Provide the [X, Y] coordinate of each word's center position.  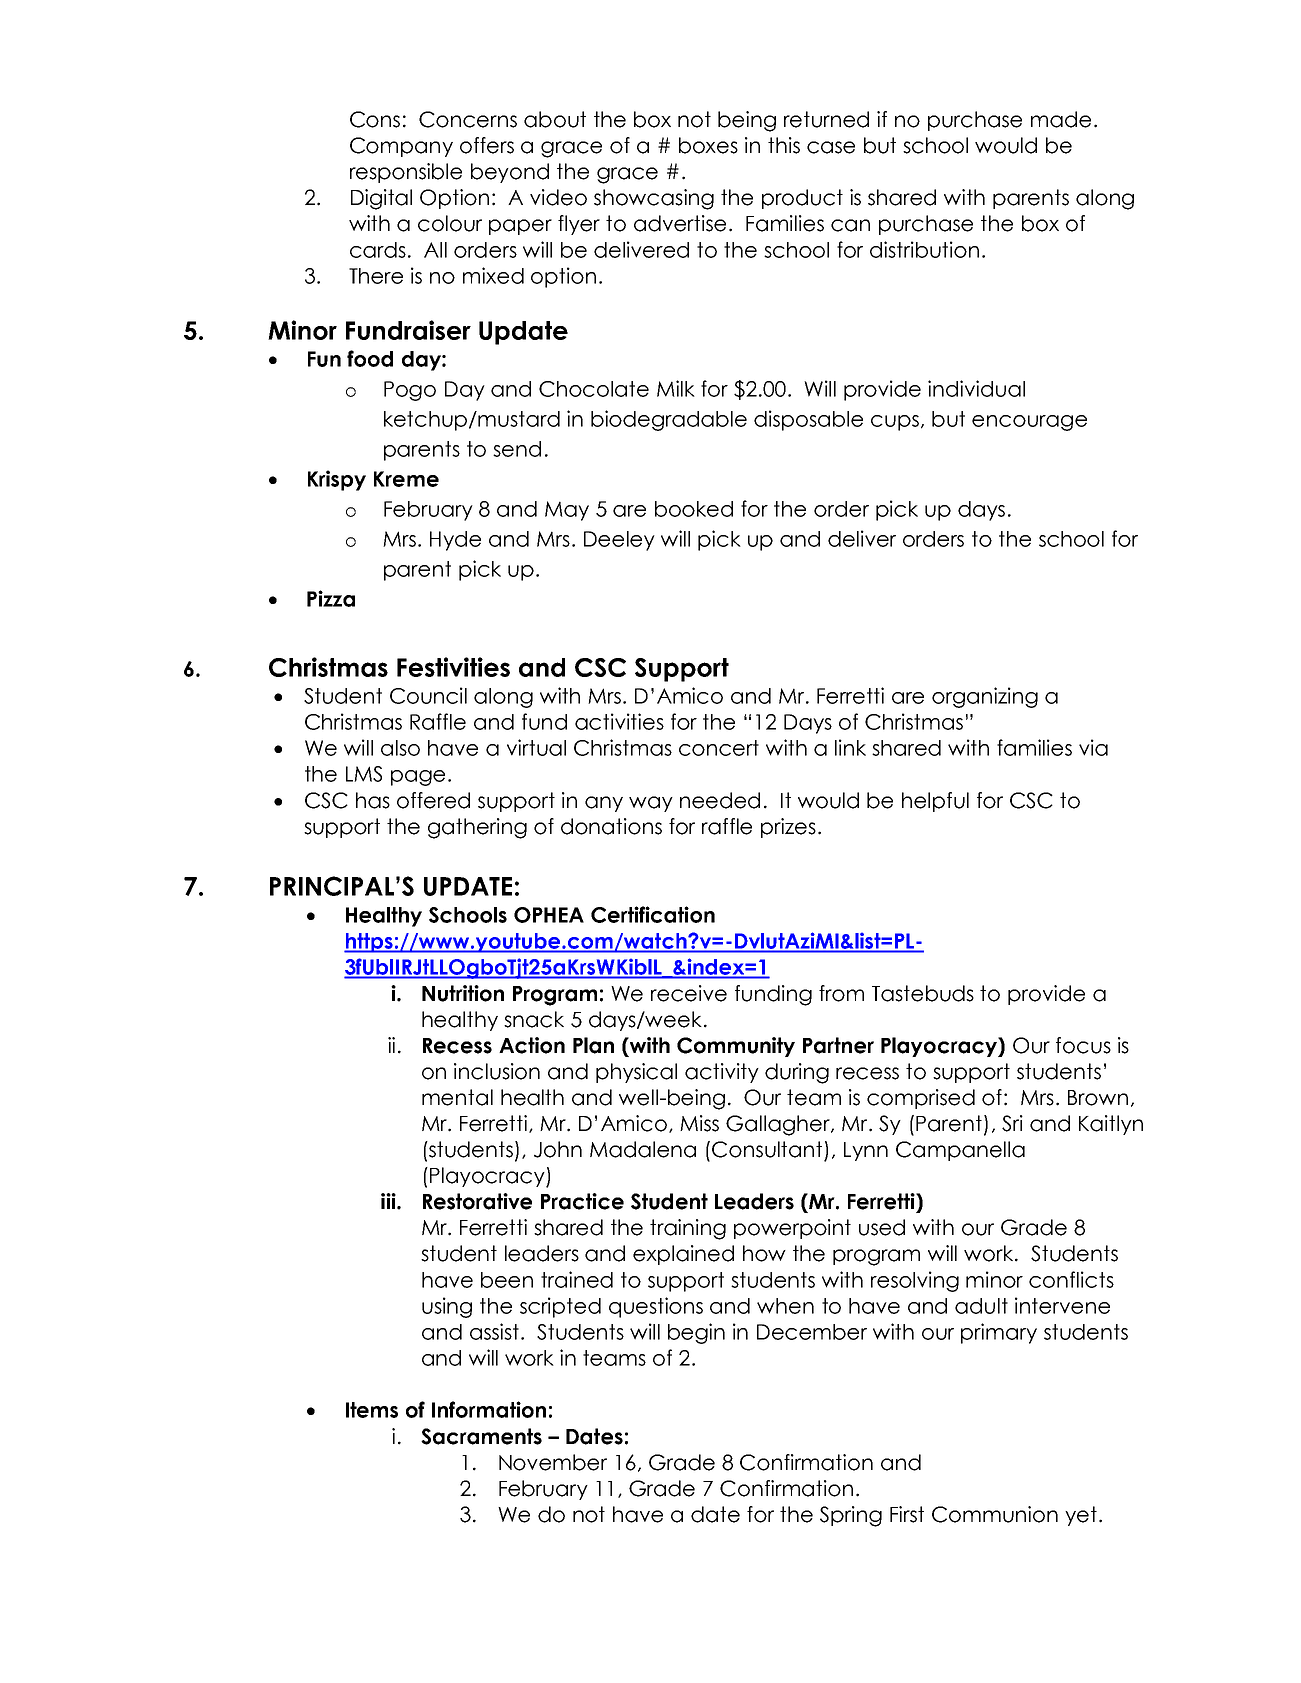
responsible [406, 173]
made [1061, 119]
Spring [851, 1516]
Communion [995, 1514]
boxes [708, 145]
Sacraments [481, 1436]
